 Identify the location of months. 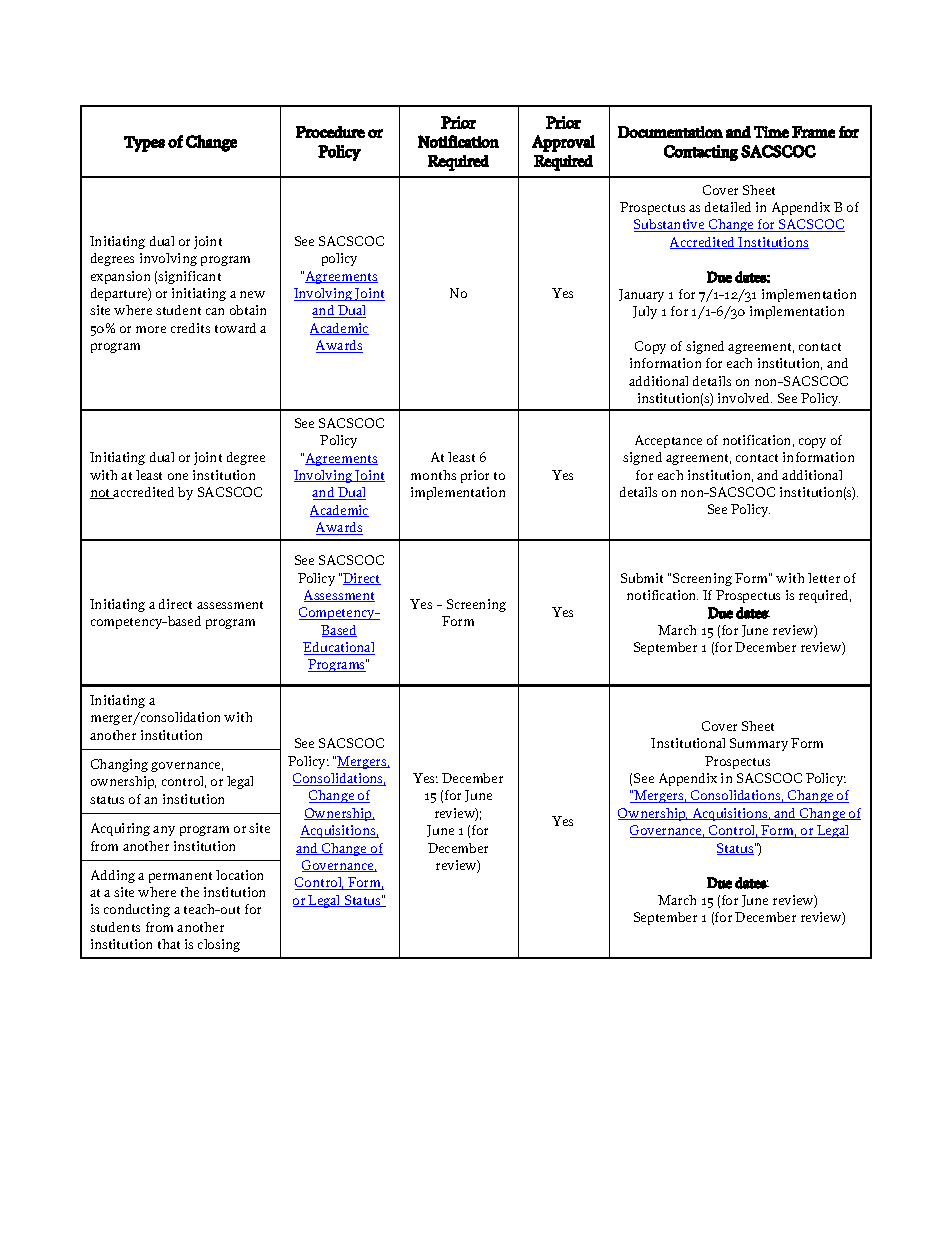
(433, 475).
